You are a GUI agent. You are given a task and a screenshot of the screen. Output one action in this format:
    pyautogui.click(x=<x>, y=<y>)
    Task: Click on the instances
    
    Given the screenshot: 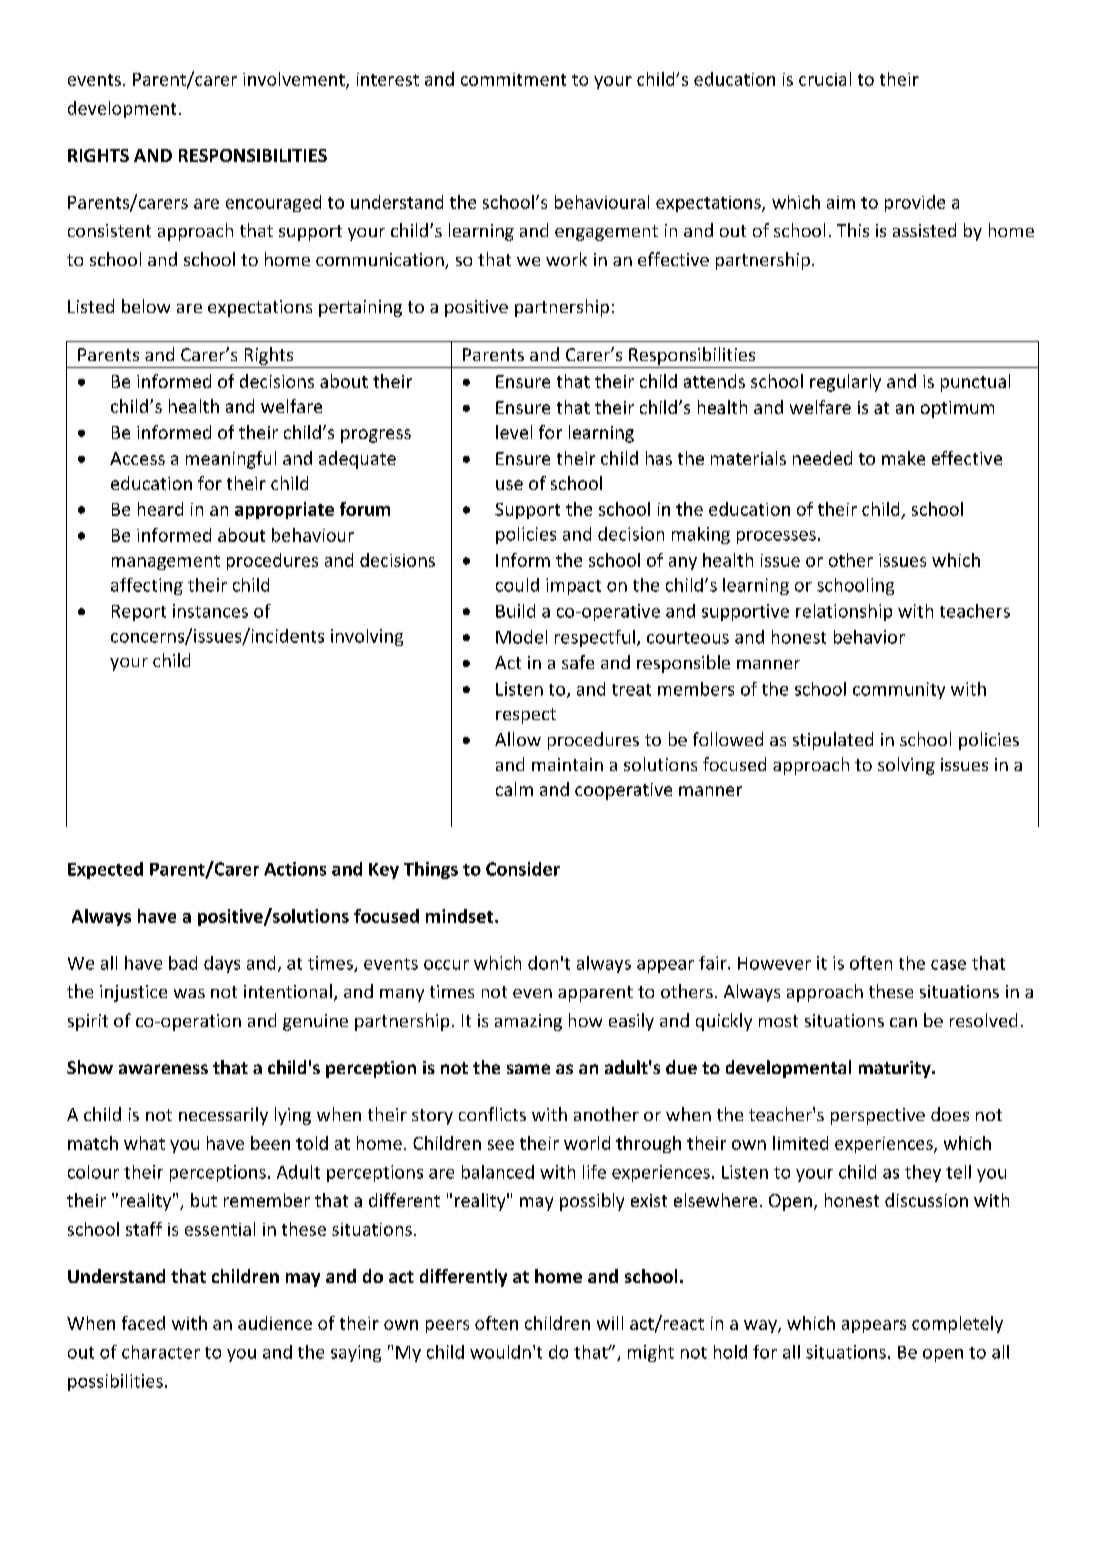 What is the action you would take?
    pyautogui.click(x=210, y=611)
